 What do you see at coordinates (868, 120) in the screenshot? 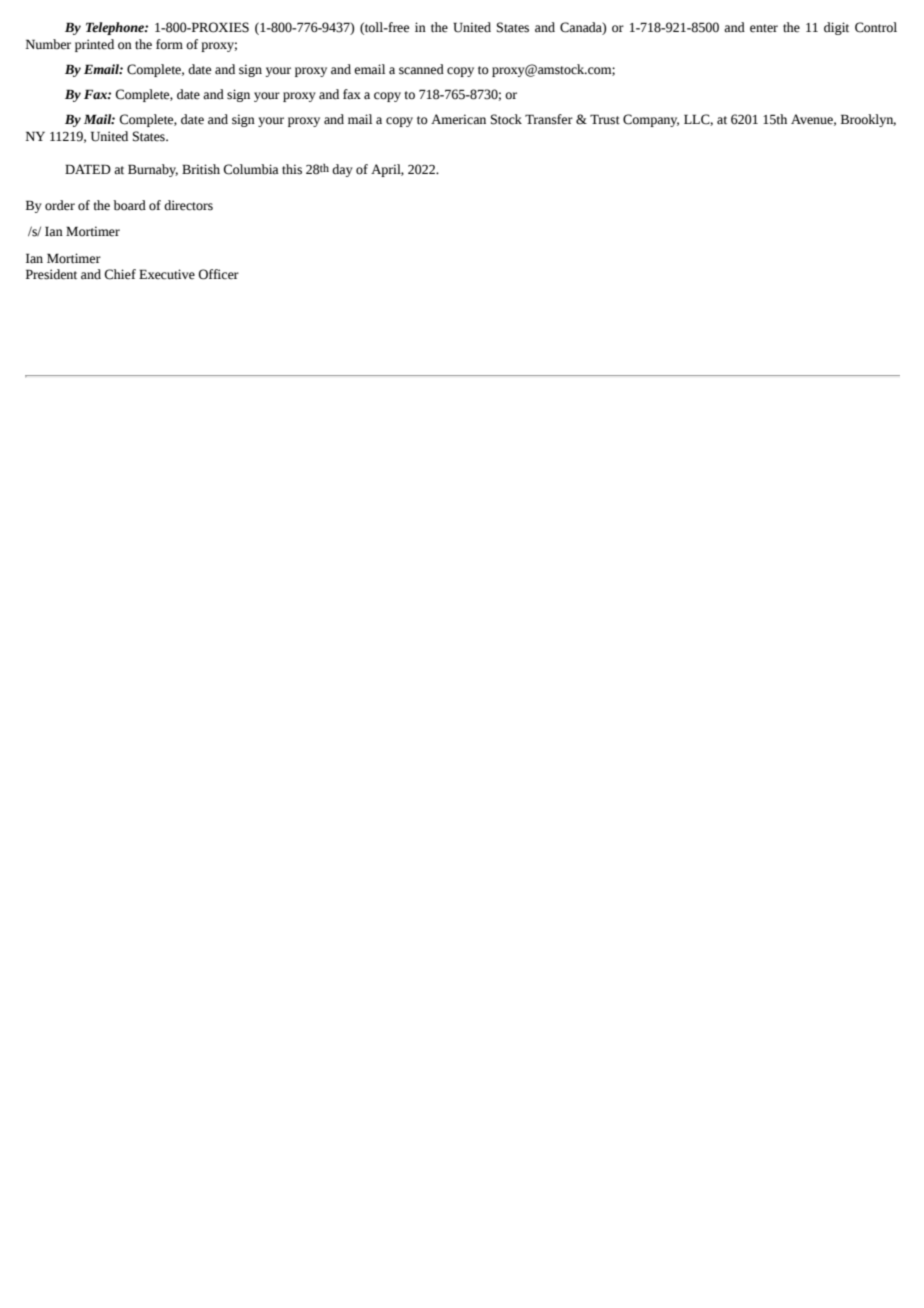
I see `Brooklyn` at bounding box center [868, 120].
